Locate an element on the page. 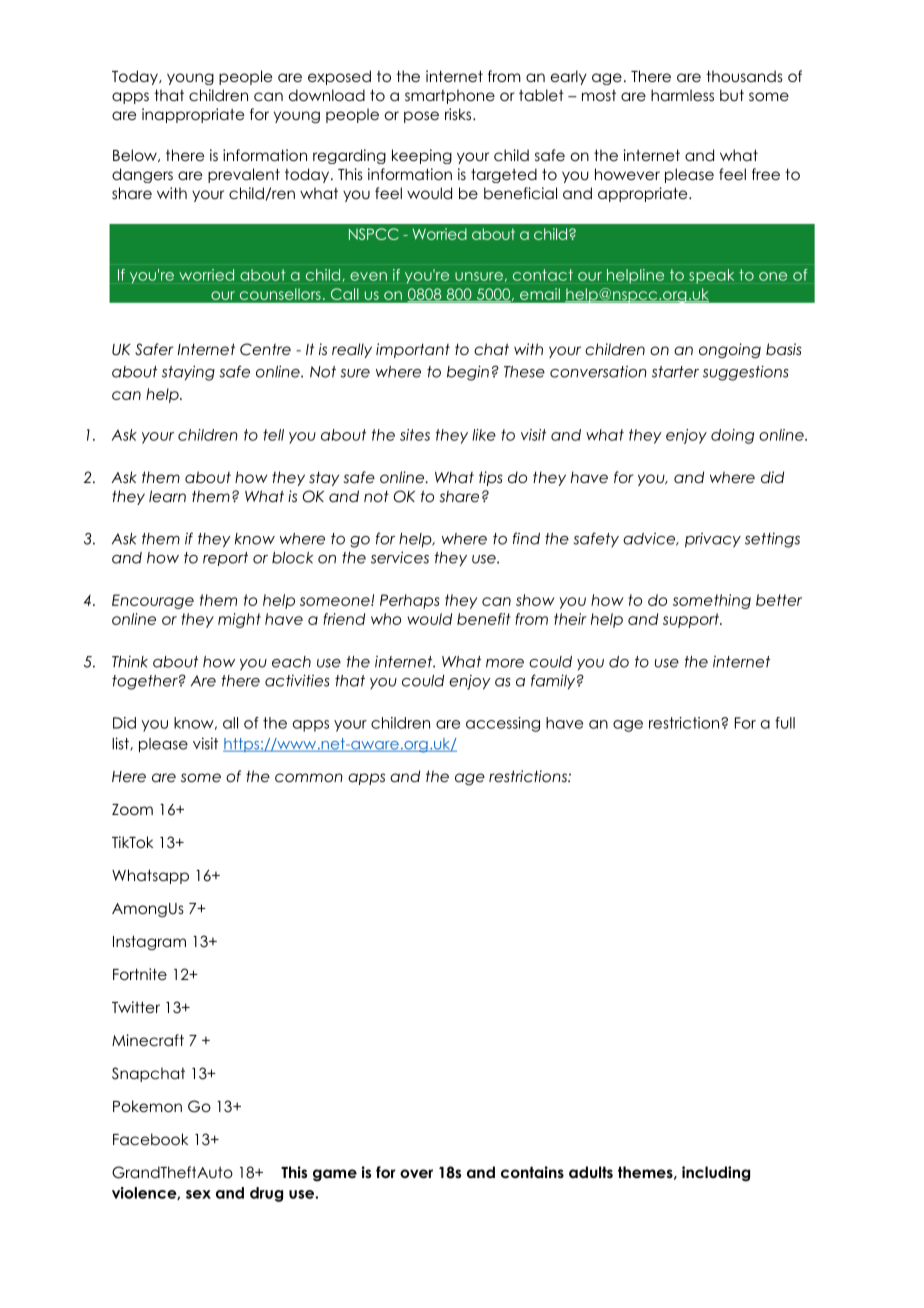 This page has height=1308, width=924. benefit is located at coordinates (484, 619).
